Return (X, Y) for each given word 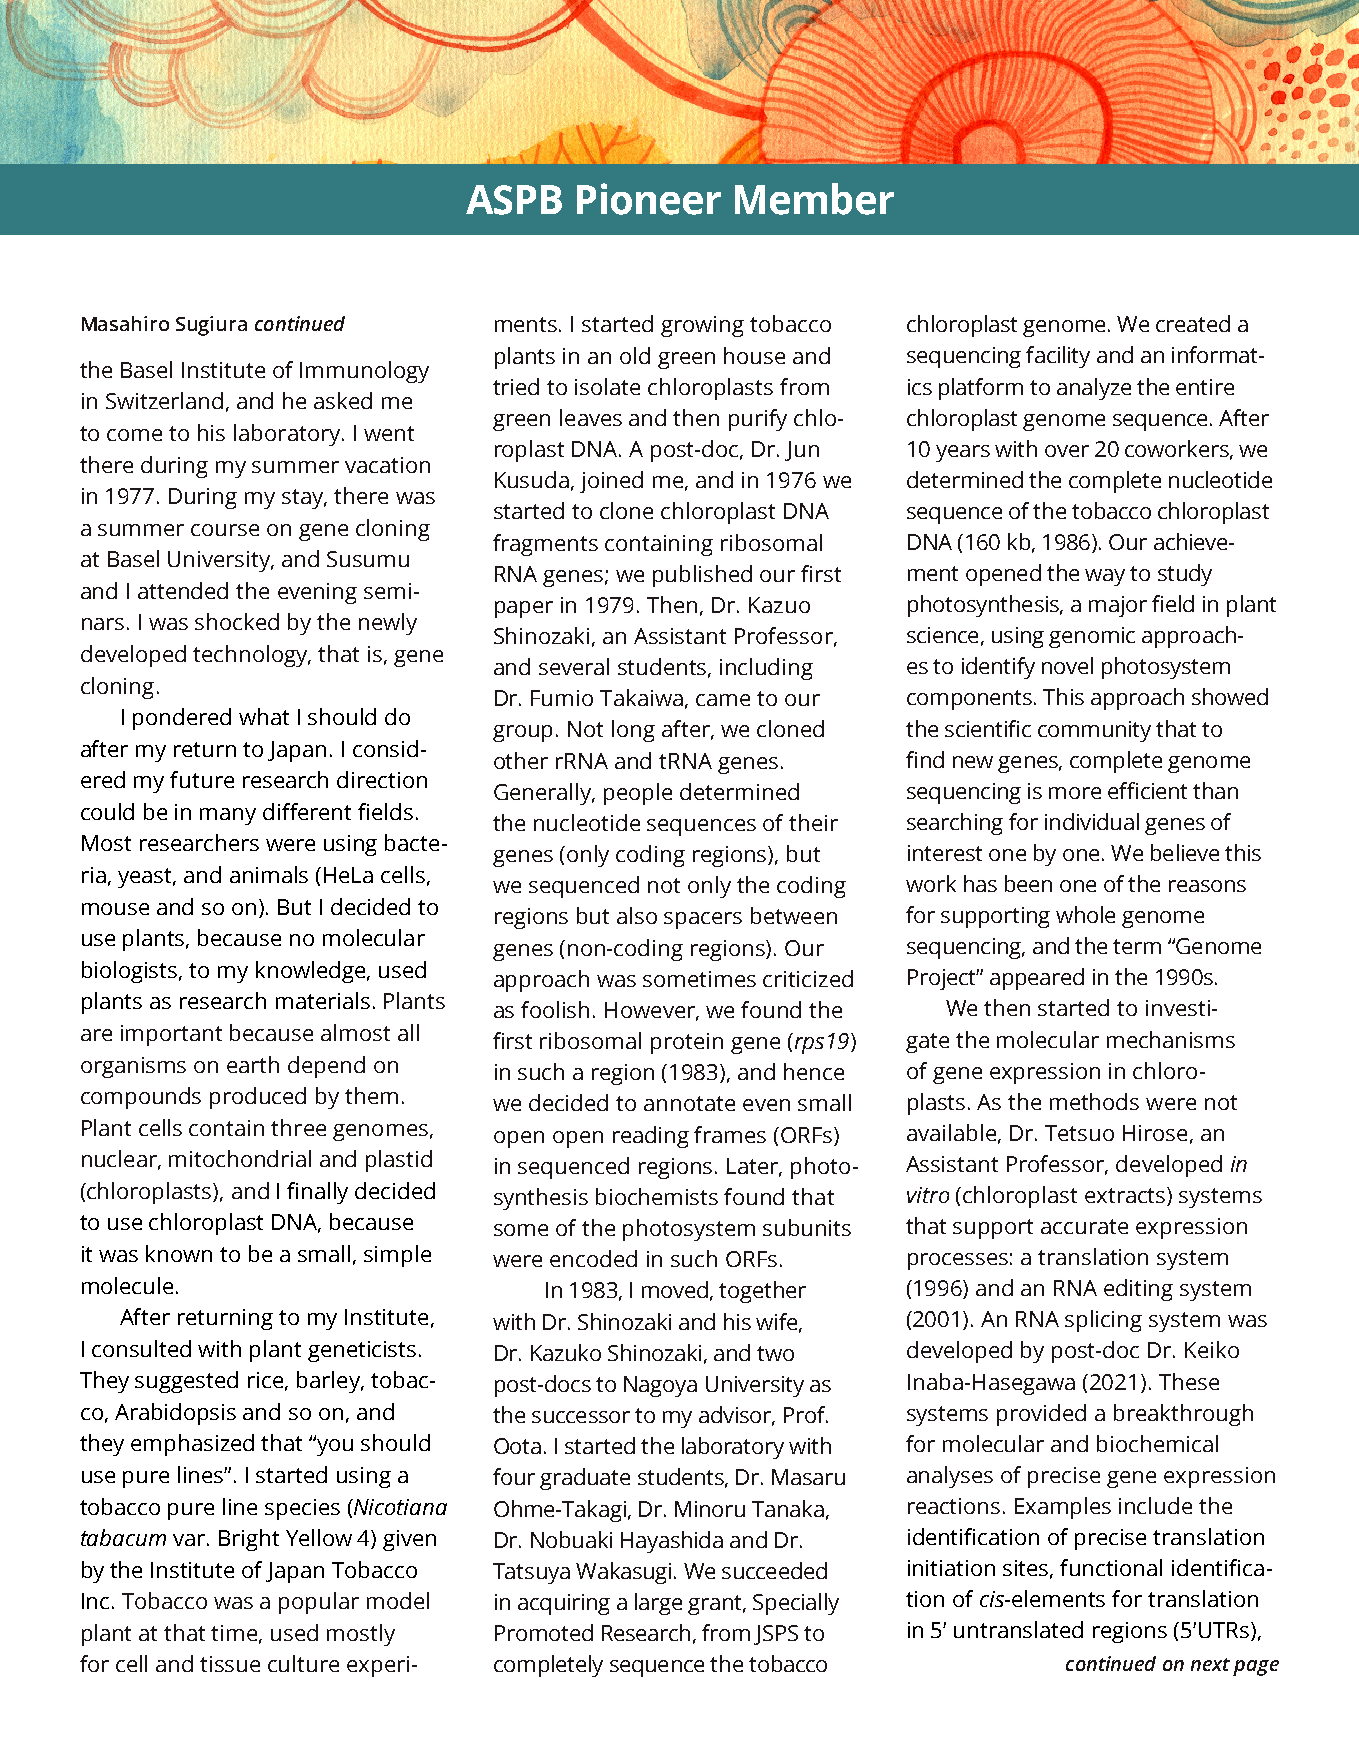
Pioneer (649, 199)
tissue (230, 1664)
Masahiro (125, 323)
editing (1138, 1290)
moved (675, 1289)
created (1193, 323)
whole (1085, 914)
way (1105, 577)
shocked (237, 621)
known (179, 1253)
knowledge (312, 972)
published (702, 576)
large (658, 1604)
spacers (703, 920)
